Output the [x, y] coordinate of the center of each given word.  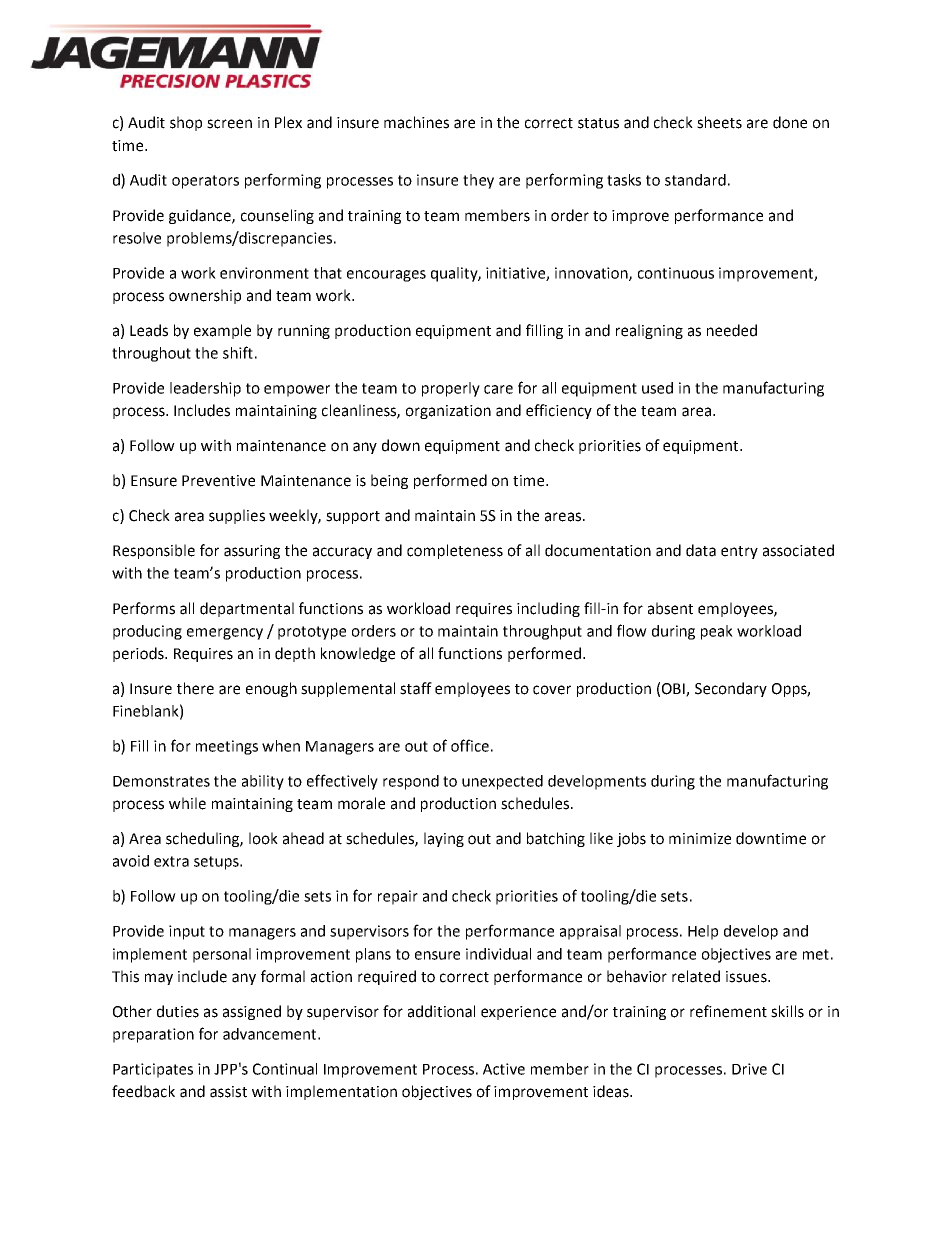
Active [504, 1069]
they [478, 181]
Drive [749, 1069]
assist [228, 1092]
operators [205, 182]
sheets [719, 122]
